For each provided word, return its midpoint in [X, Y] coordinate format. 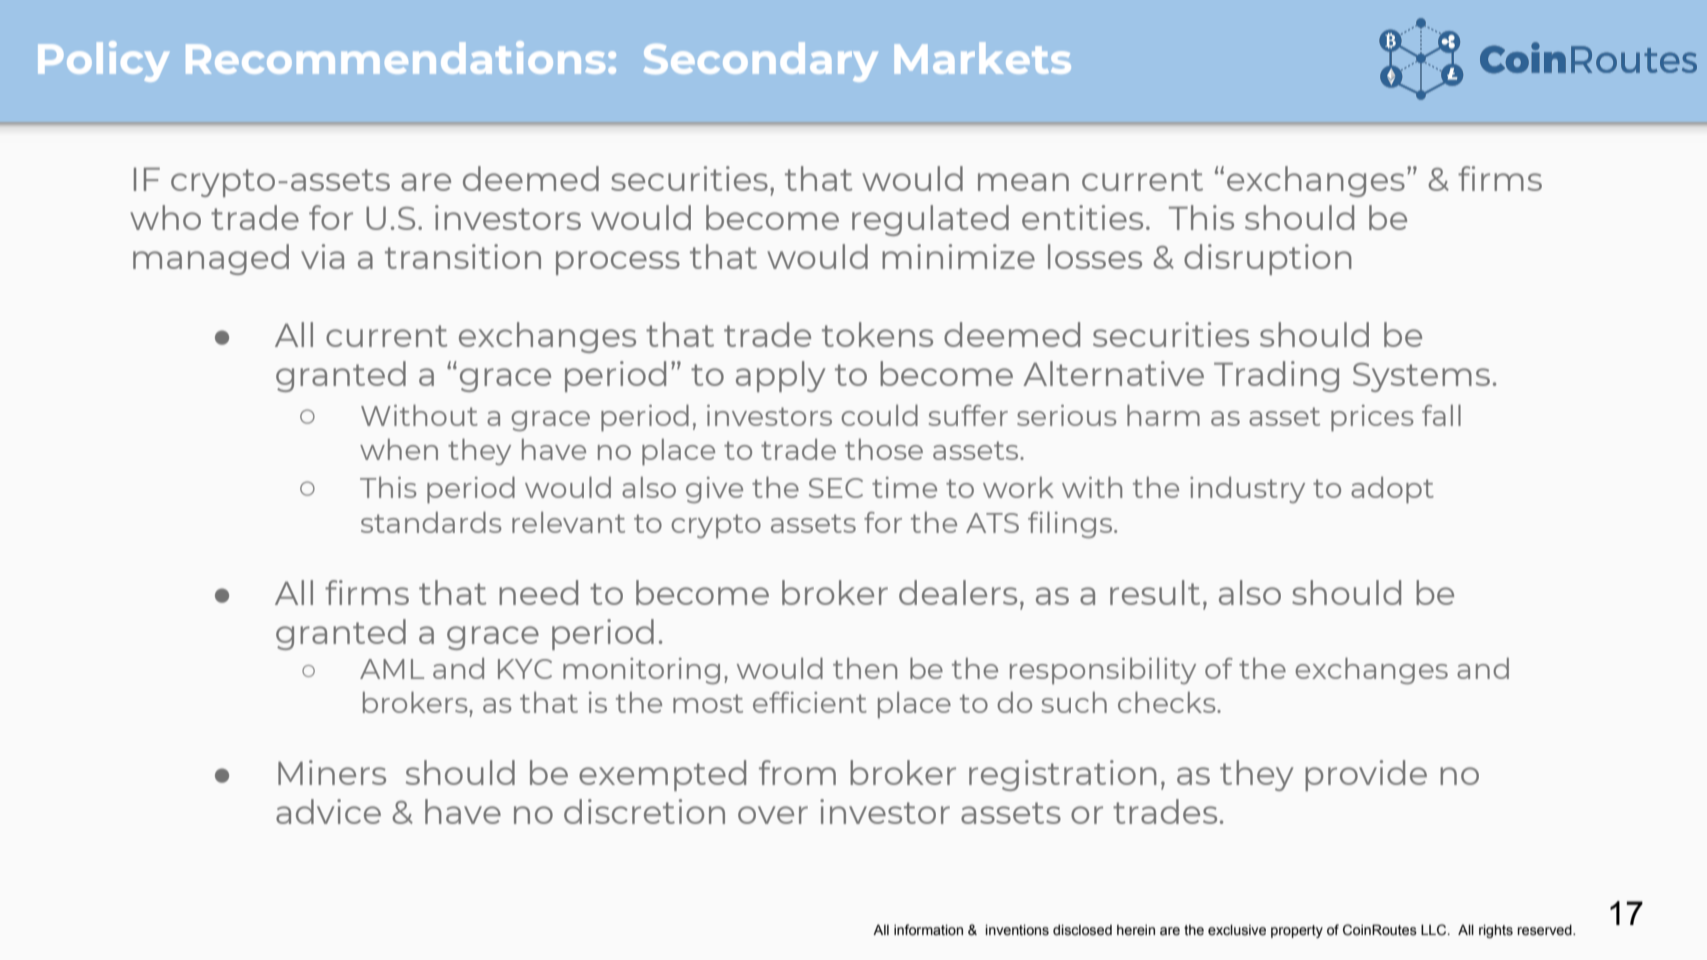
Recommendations [395, 57]
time [904, 487]
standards [431, 522]
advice [328, 811]
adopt [1392, 490]
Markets [983, 58]
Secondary [761, 62]
